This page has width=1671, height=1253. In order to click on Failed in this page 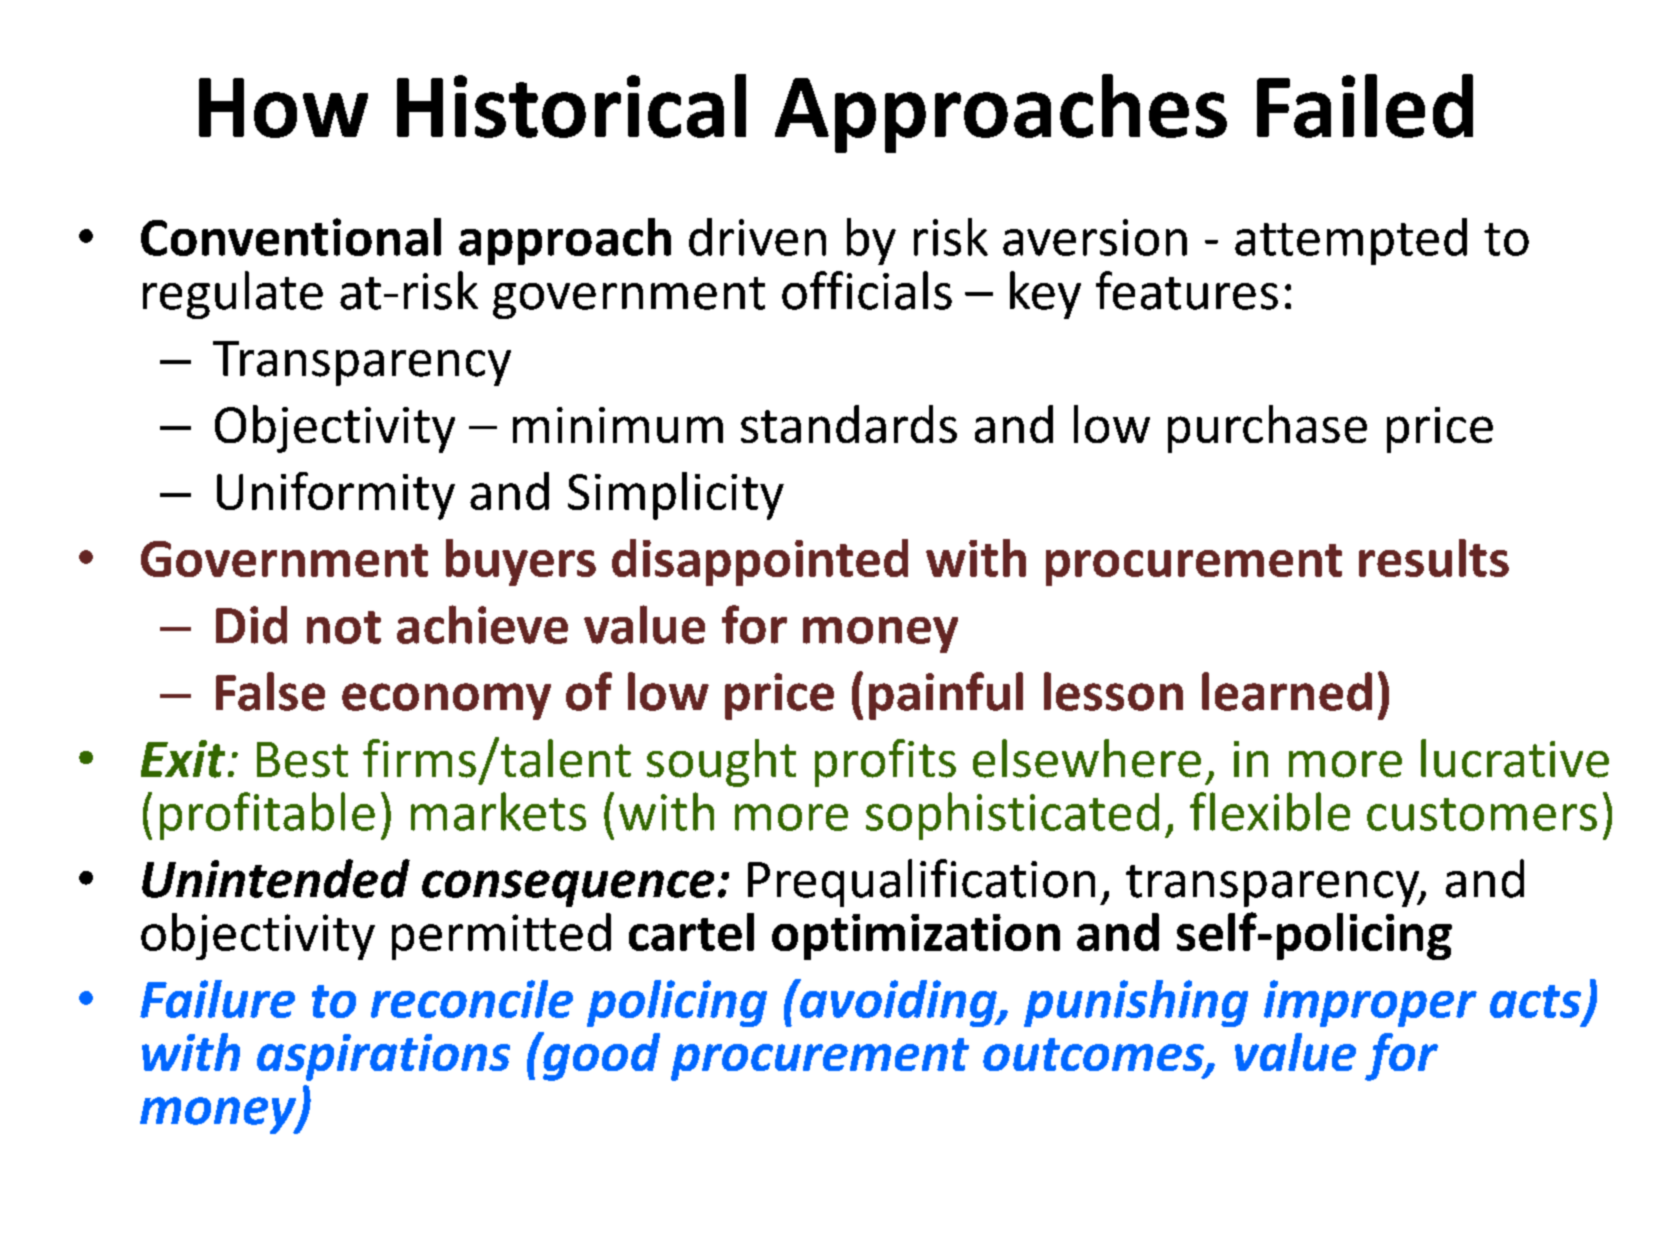, I will do `click(1365, 106)`.
